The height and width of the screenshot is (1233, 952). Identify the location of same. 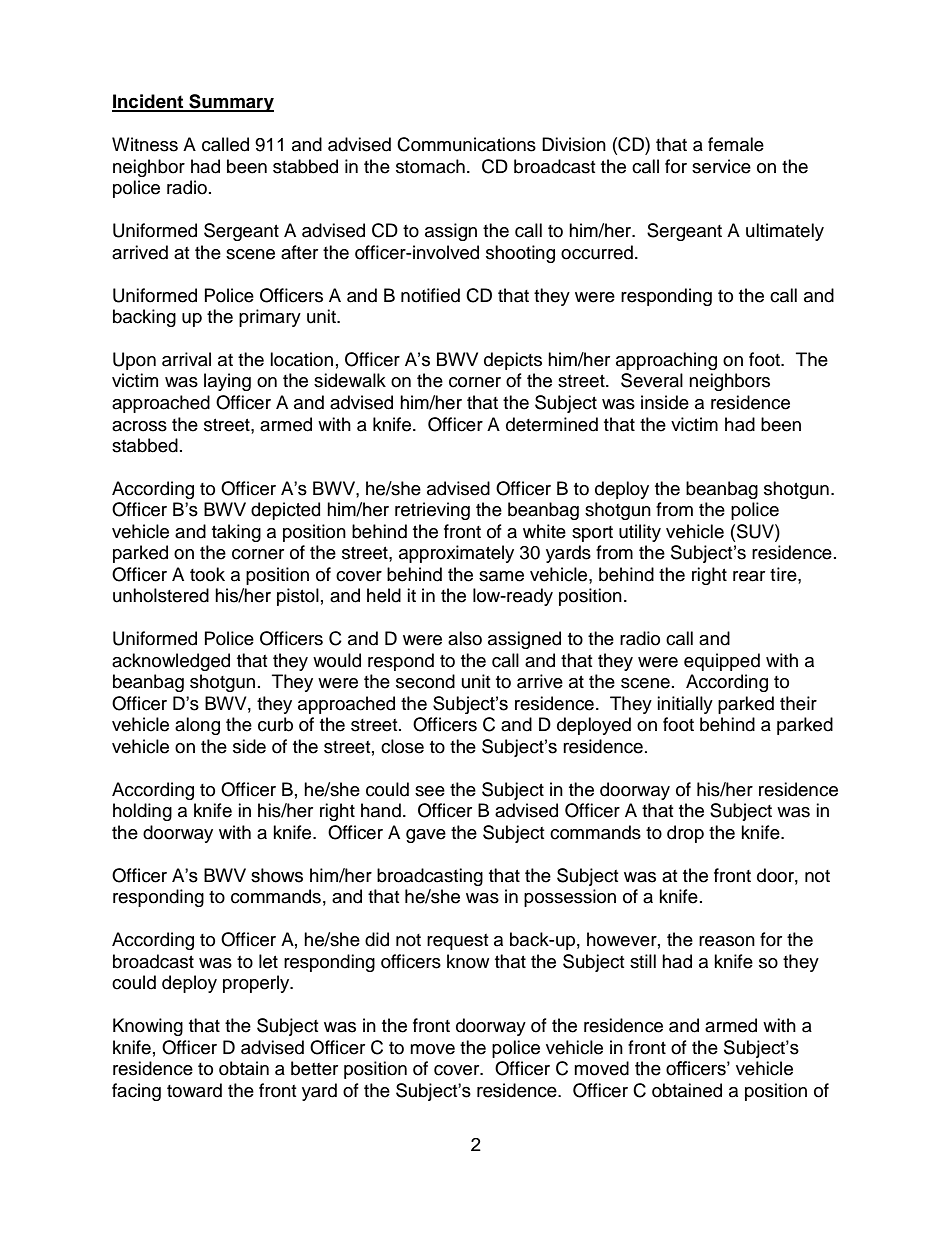
(501, 576).
